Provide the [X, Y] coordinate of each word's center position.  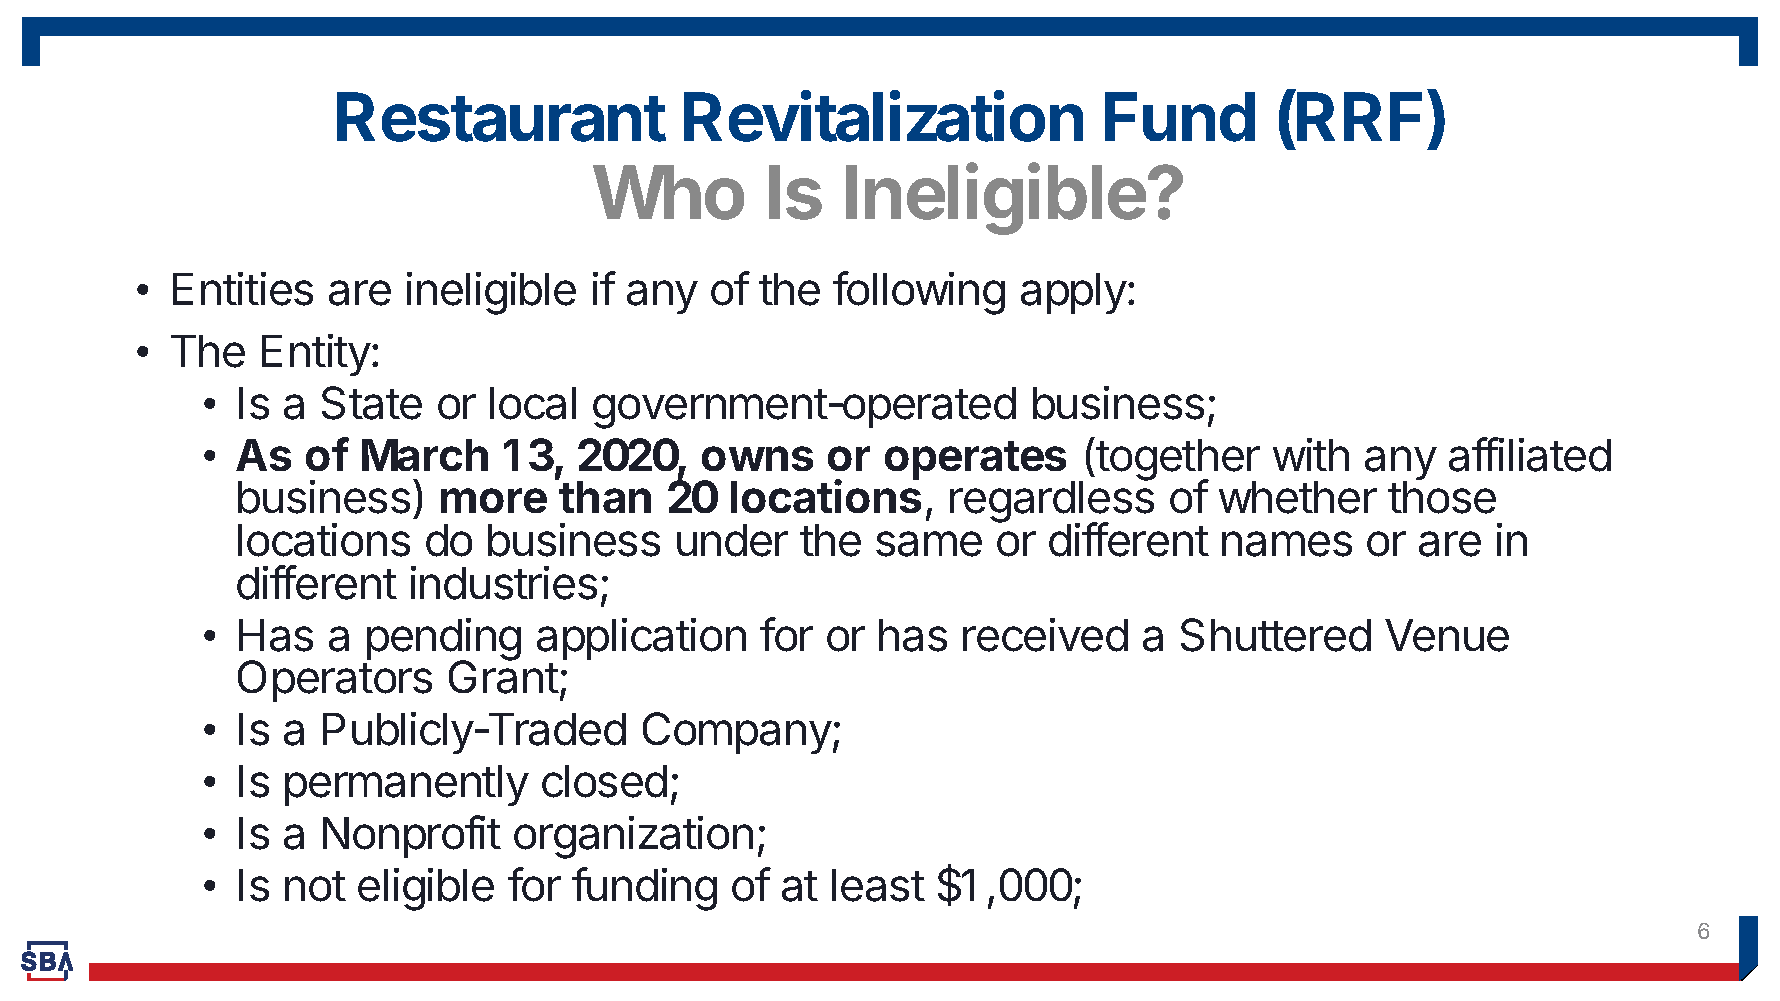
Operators [335, 680]
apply [1074, 293]
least [878, 885]
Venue [1447, 635]
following [919, 293]
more [494, 500]
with [1311, 454]
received [1045, 635]
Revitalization [883, 116]
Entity [316, 355]
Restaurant [501, 117]
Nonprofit [412, 836]
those [1442, 496]
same [929, 544]
